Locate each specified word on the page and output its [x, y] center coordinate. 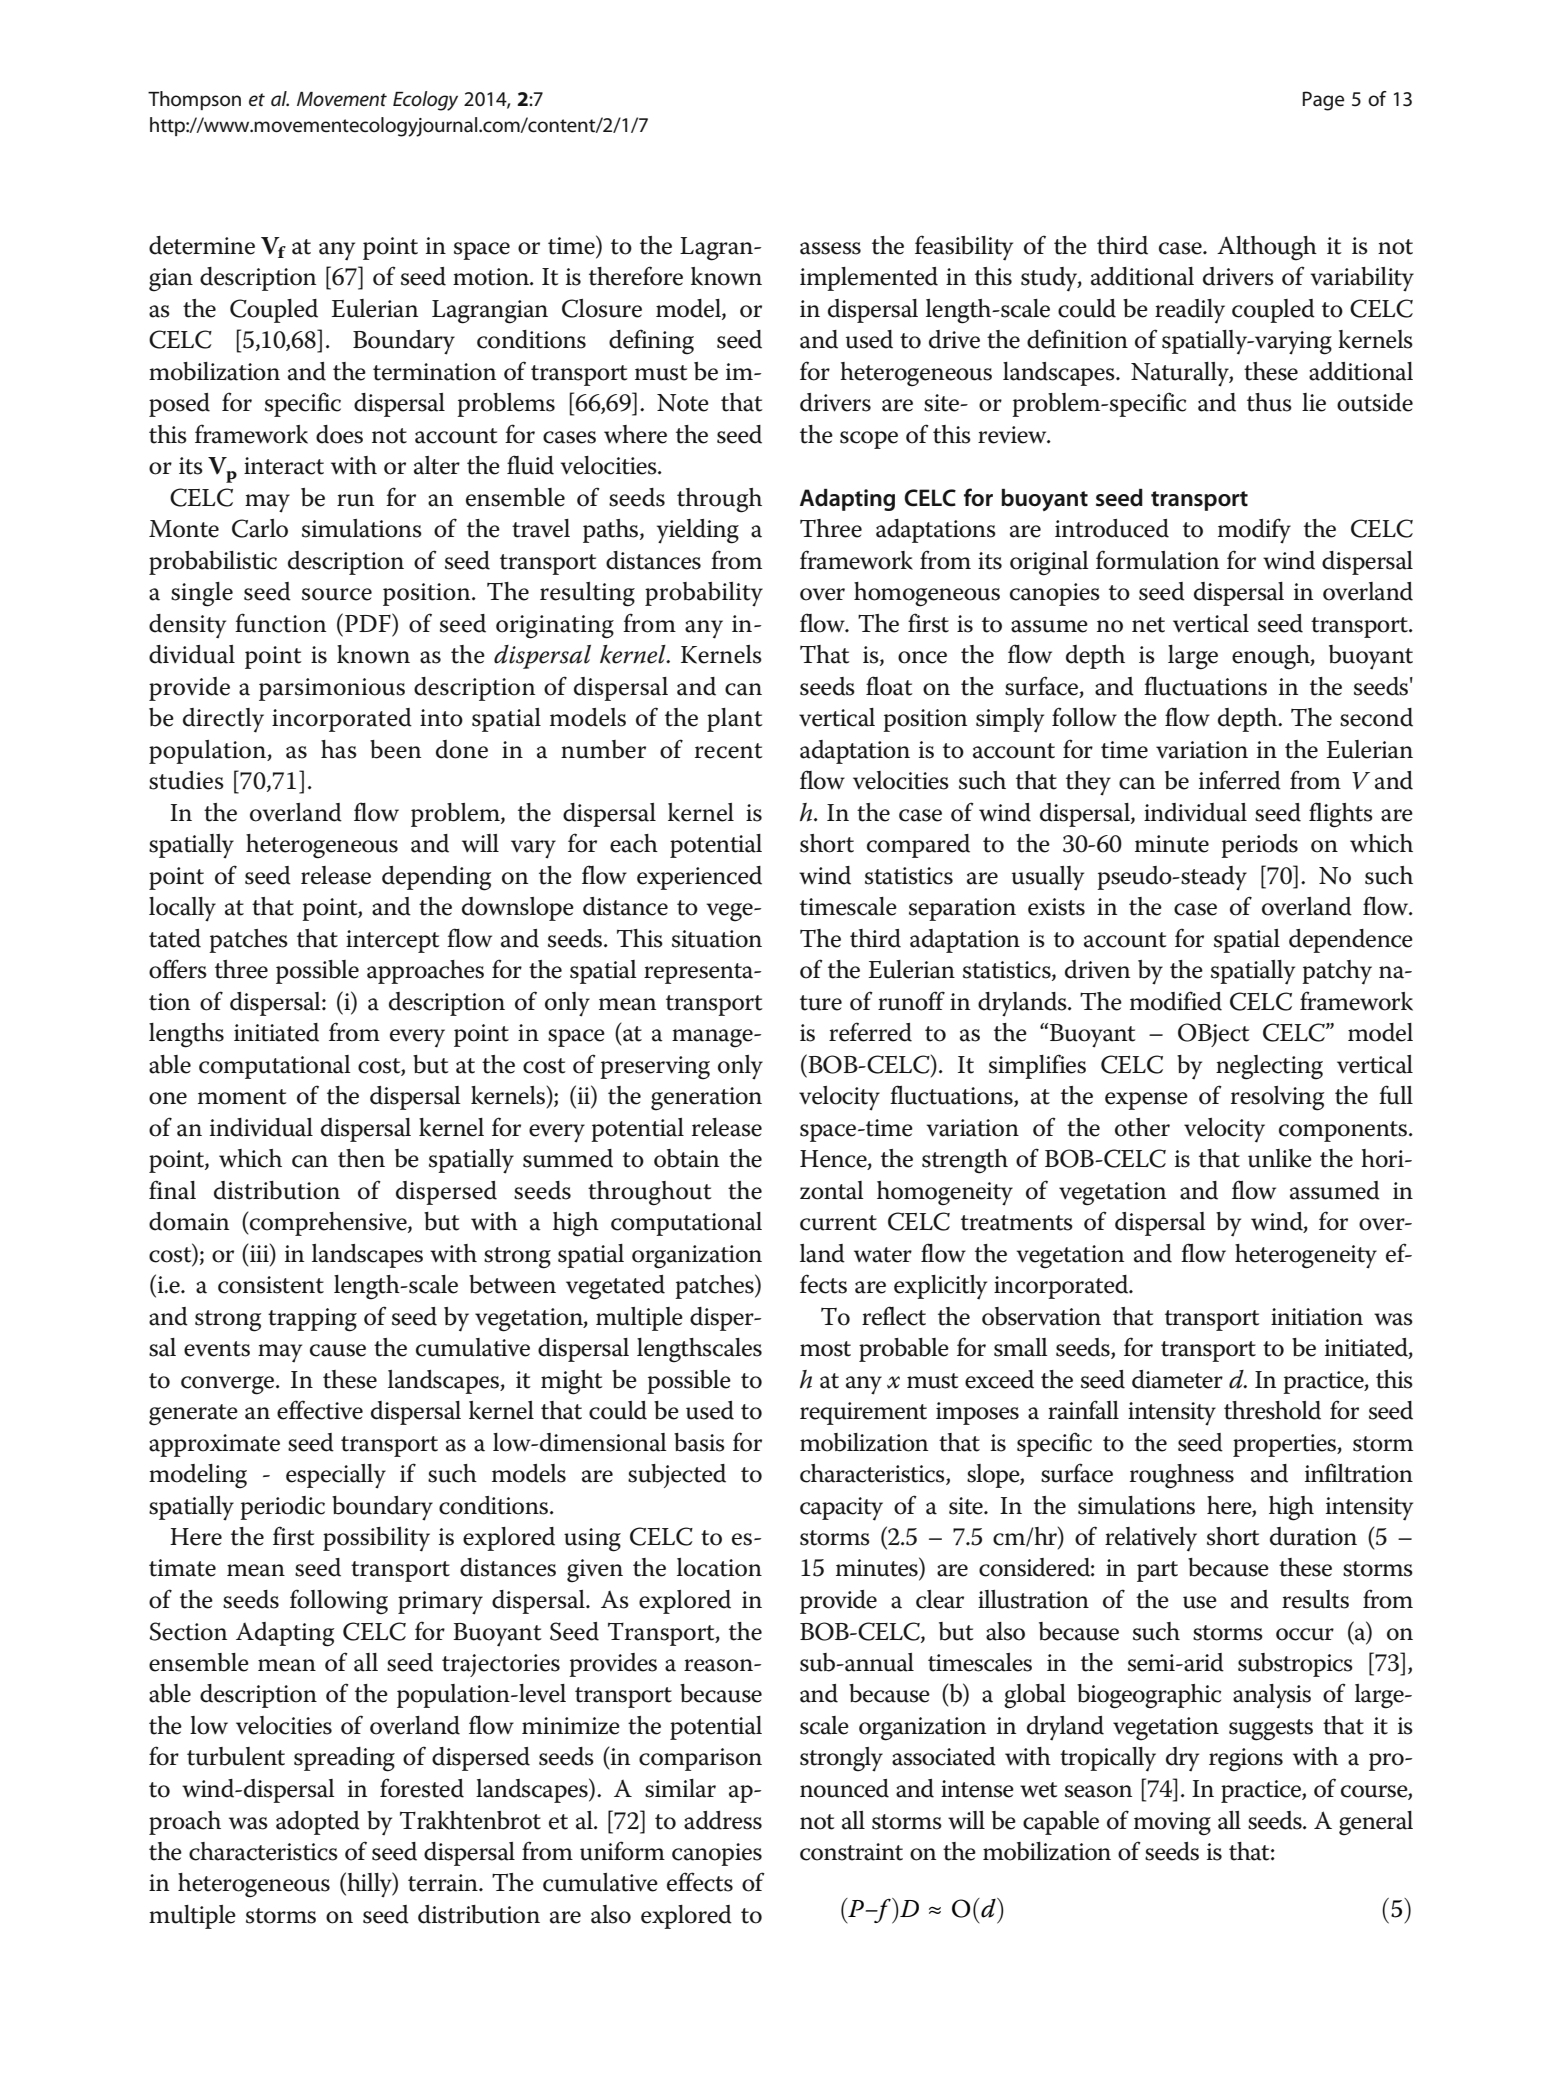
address [723, 1820]
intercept [393, 941]
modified [1176, 1001]
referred [870, 1032]
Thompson [194, 100]
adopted [318, 1823]
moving [1172, 1824]
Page [1324, 101]
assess [830, 248]
